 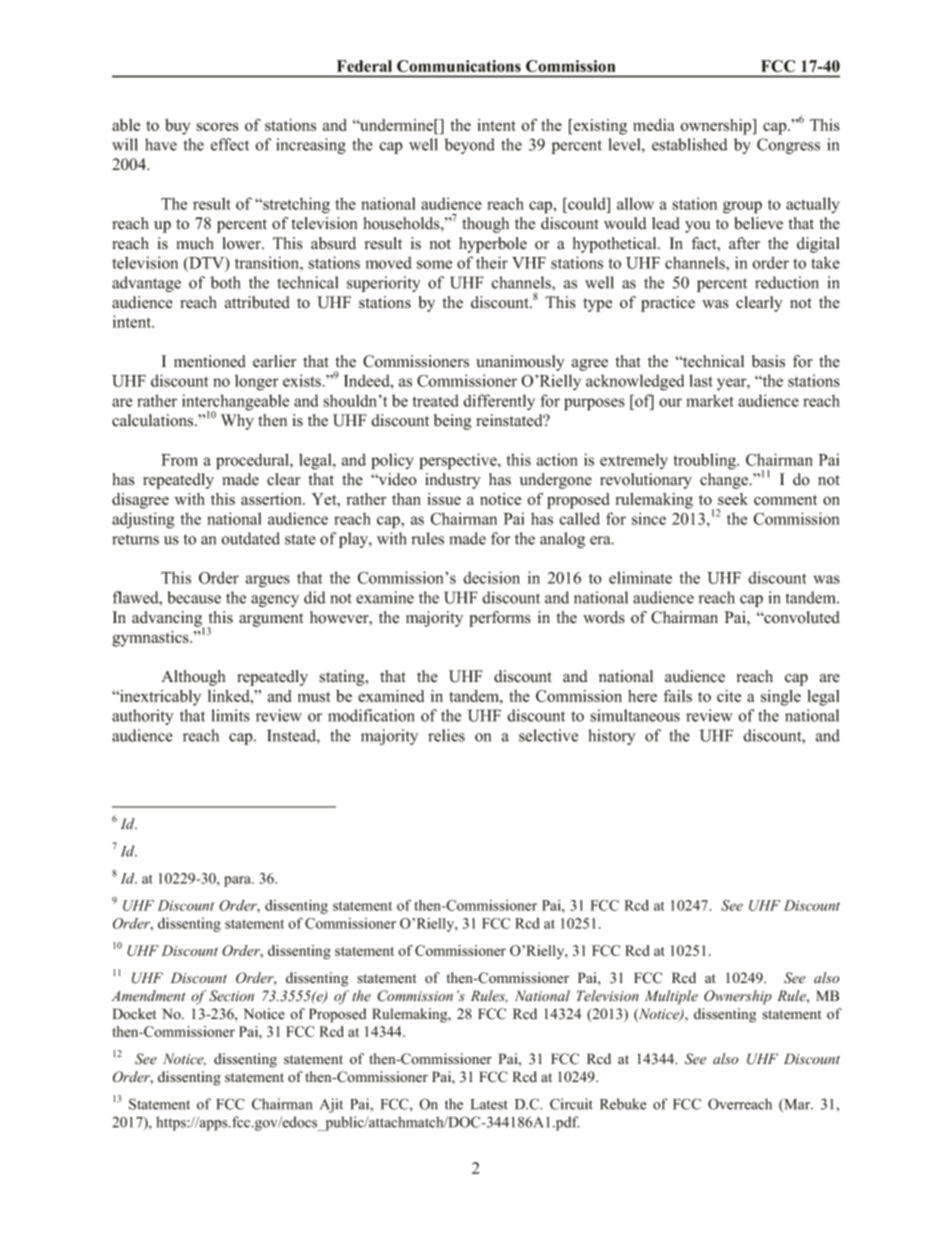 I want to click on Communications, so click(x=459, y=66).
